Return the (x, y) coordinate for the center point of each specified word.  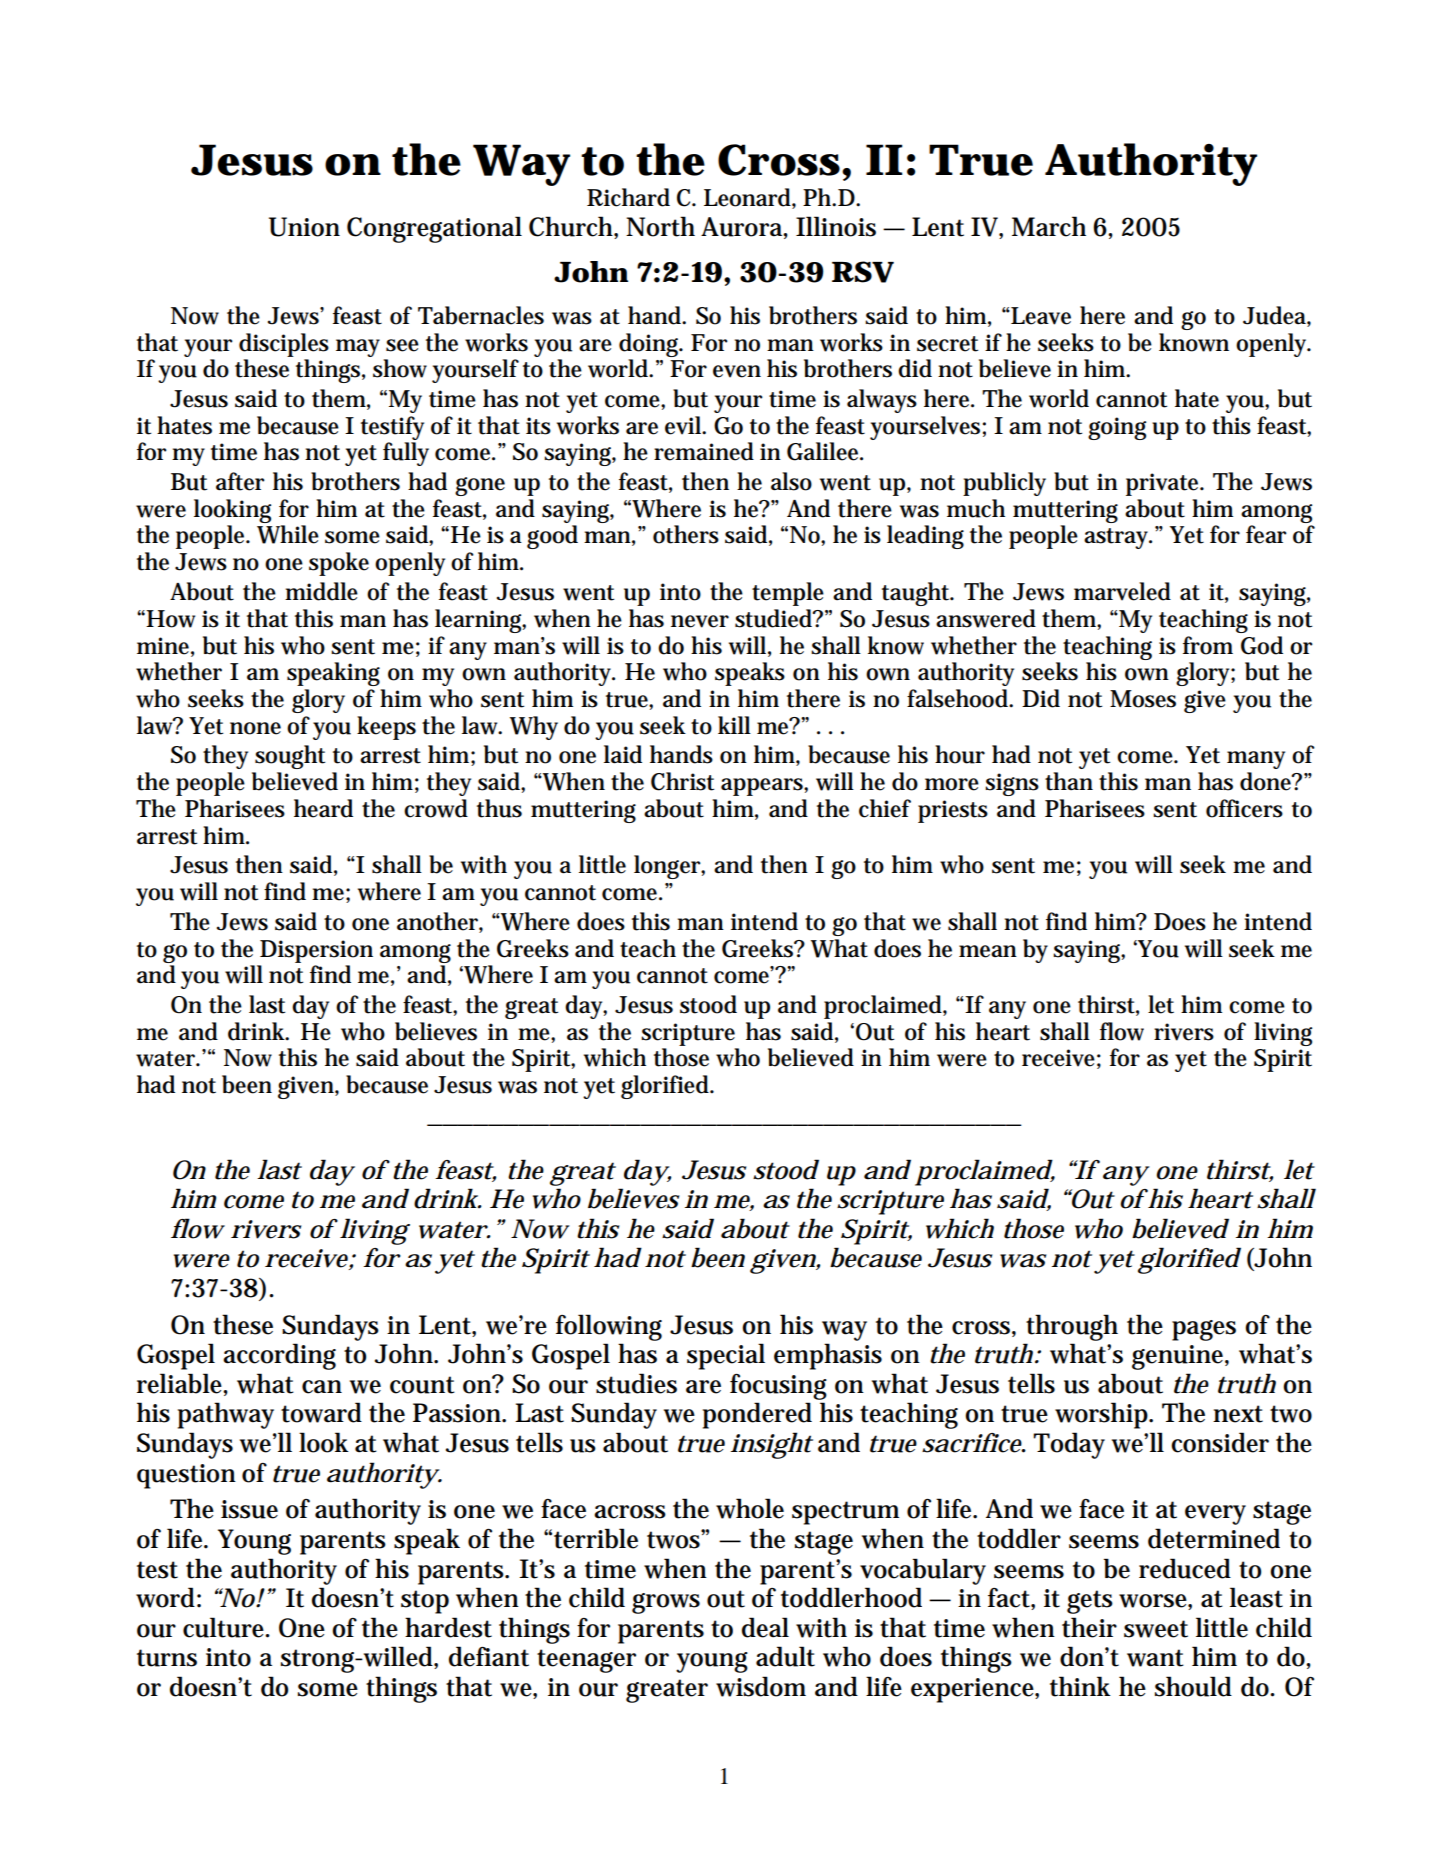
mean (988, 951)
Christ (682, 781)
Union (304, 227)
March (1049, 226)
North (660, 226)
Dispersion (316, 951)
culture (225, 1627)
